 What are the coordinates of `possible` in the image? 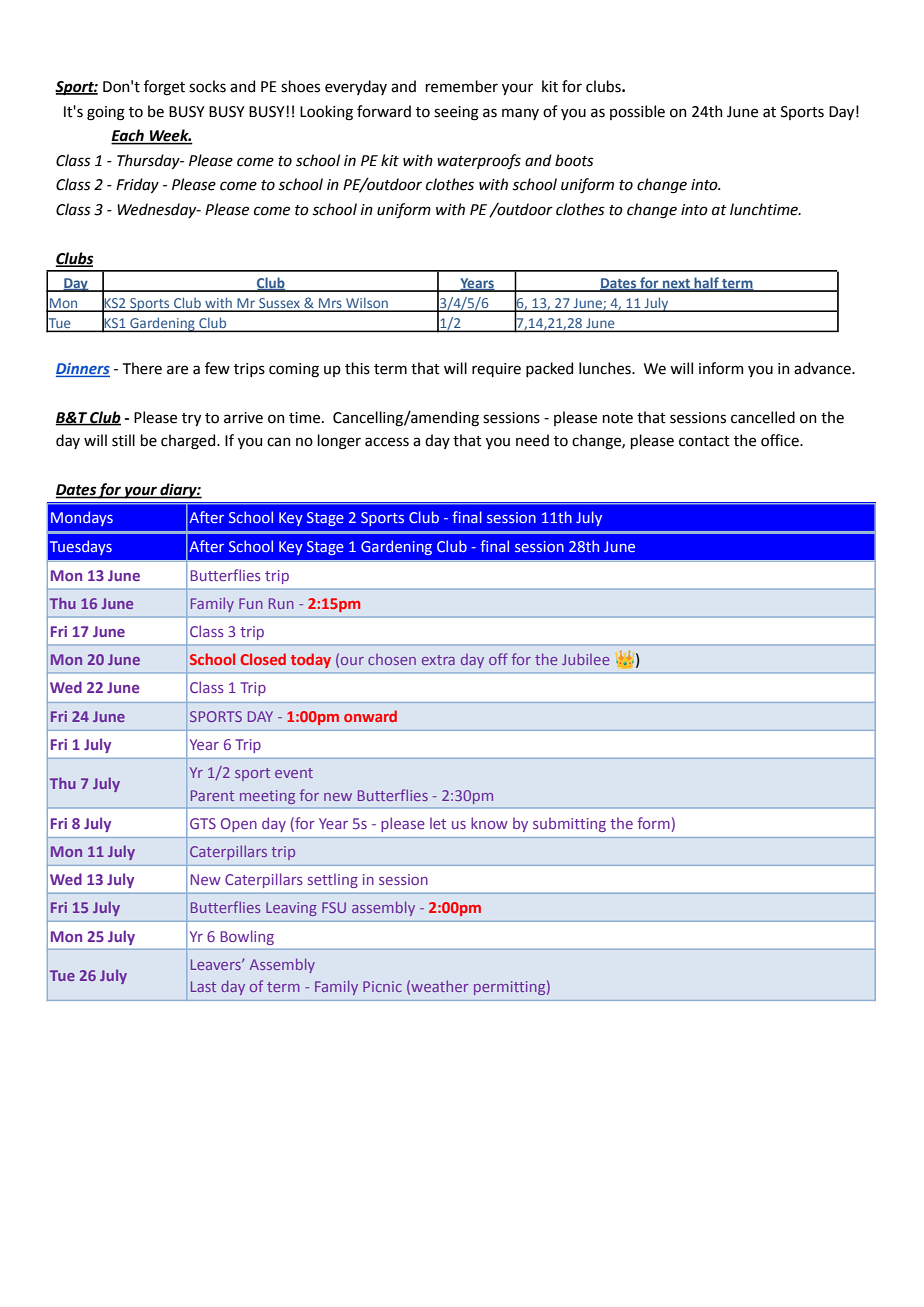 It's located at (637, 112).
